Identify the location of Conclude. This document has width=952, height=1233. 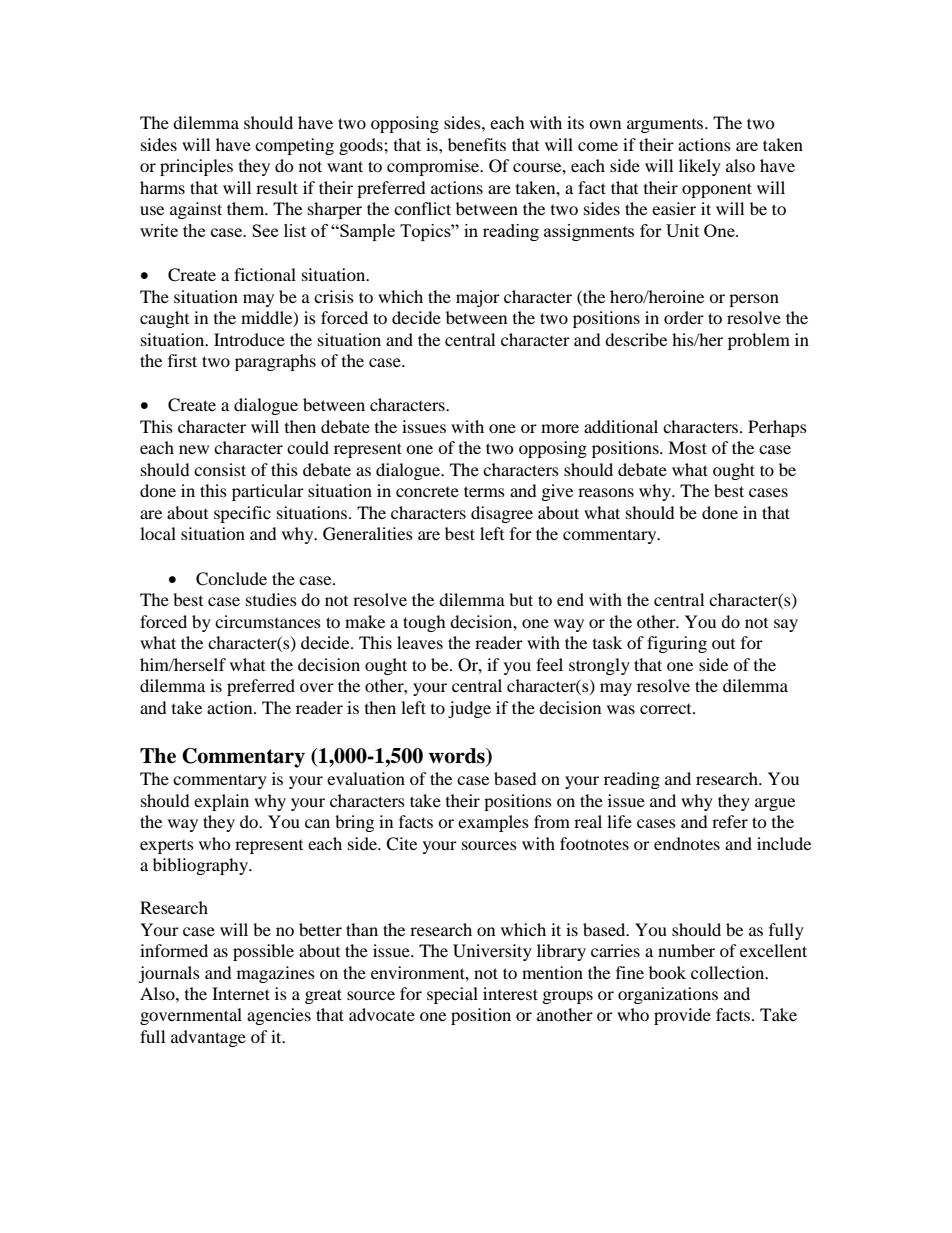
(231, 579).
